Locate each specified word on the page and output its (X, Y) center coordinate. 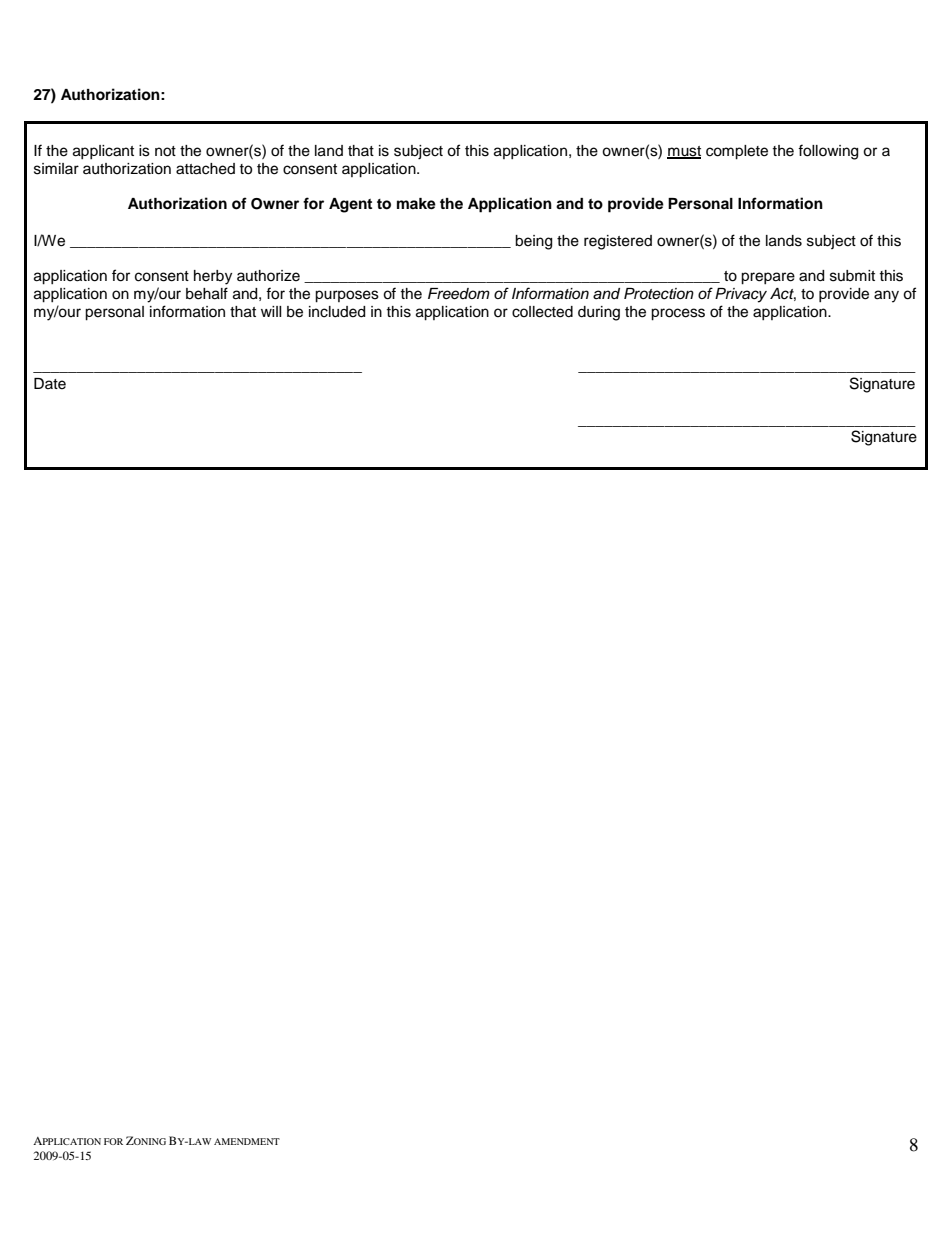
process (678, 314)
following (828, 152)
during (599, 313)
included (337, 312)
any (886, 296)
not (165, 151)
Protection (659, 294)
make (416, 204)
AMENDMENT (247, 1141)
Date (50, 384)
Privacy (741, 295)
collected (542, 312)
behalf (207, 293)
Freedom (459, 294)
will (271, 311)
